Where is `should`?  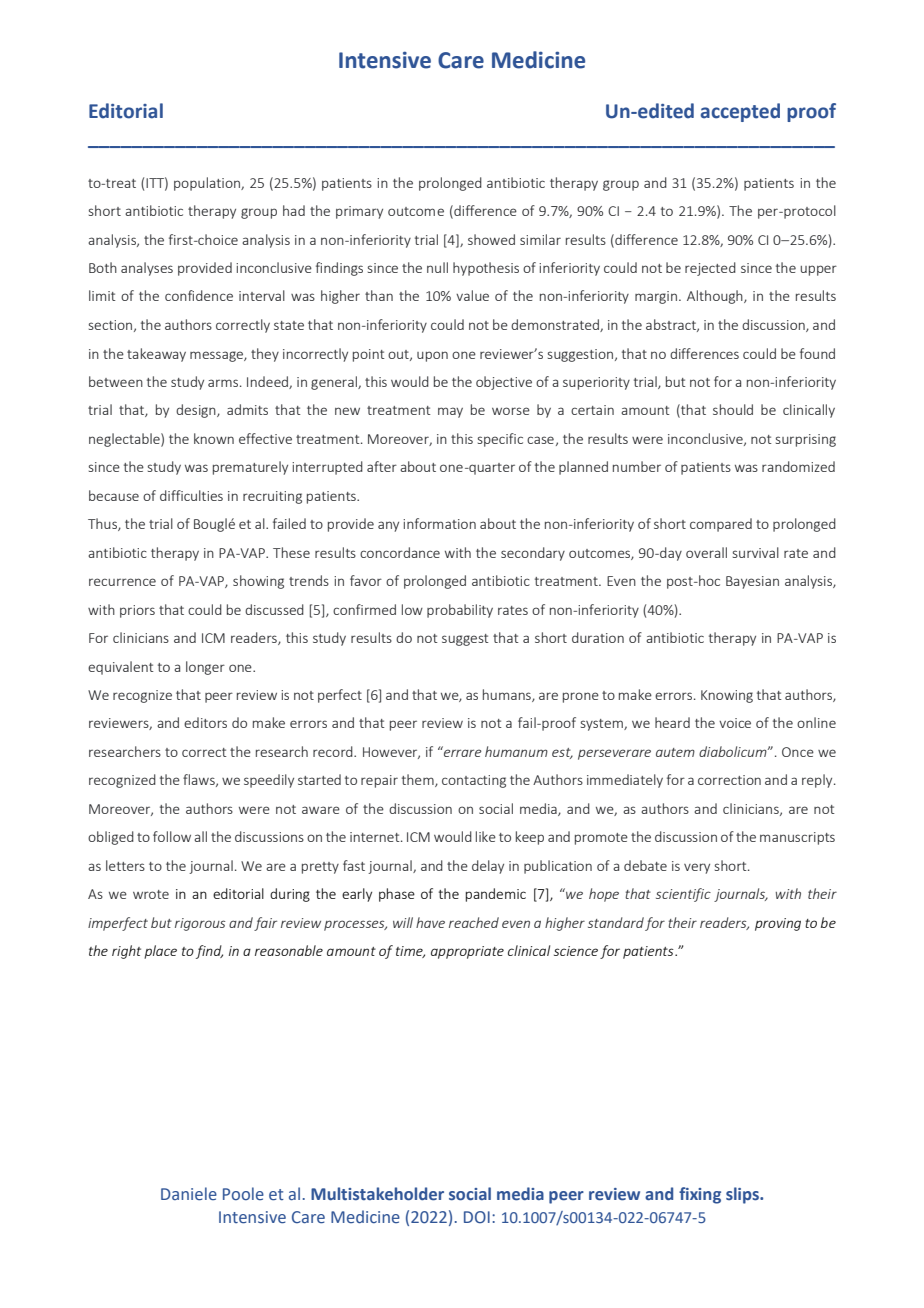
should is located at coordinates (733, 409).
